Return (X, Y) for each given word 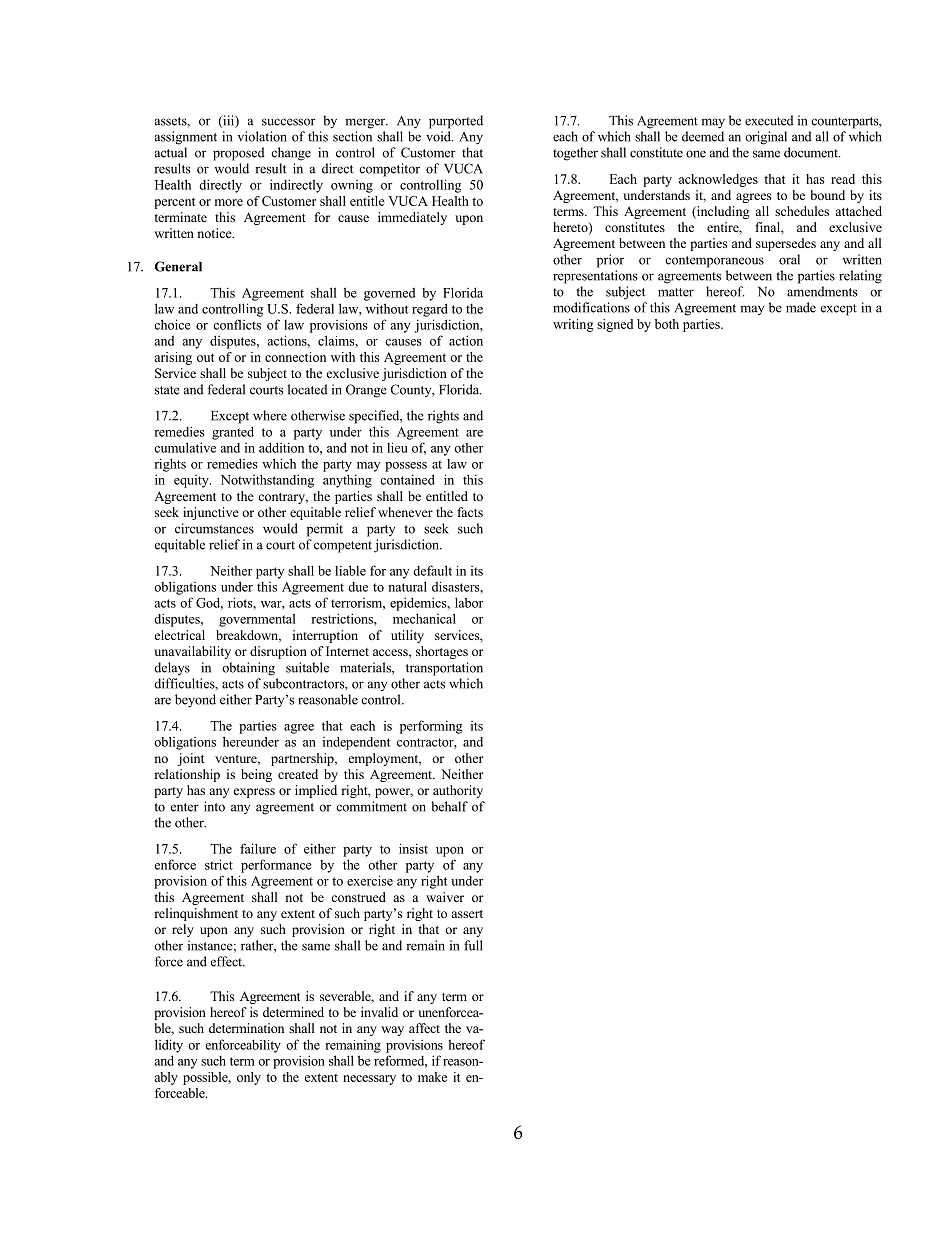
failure (258, 848)
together (575, 154)
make (432, 1077)
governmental (257, 620)
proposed (238, 154)
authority (458, 791)
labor (469, 602)
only (249, 1078)
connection (295, 357)
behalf (449, 806)
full (473, 945)
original (766, 138)
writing (573, 325)
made (801, 307)
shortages (442, 652)
